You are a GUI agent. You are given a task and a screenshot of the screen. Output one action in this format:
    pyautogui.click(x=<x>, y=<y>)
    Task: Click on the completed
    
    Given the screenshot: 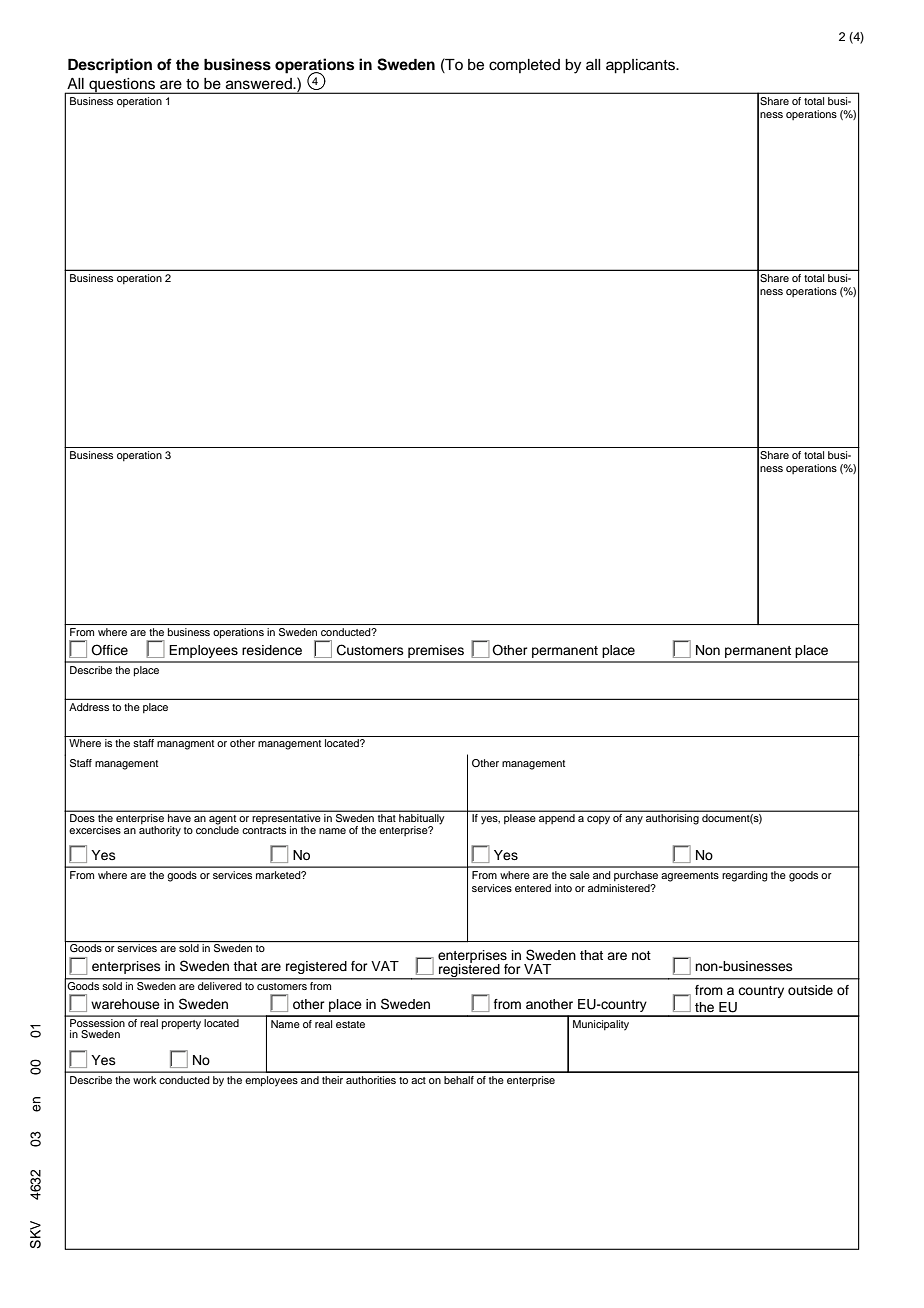 What is the action you would take?
    pyautogui.click(x=524, y=66)
